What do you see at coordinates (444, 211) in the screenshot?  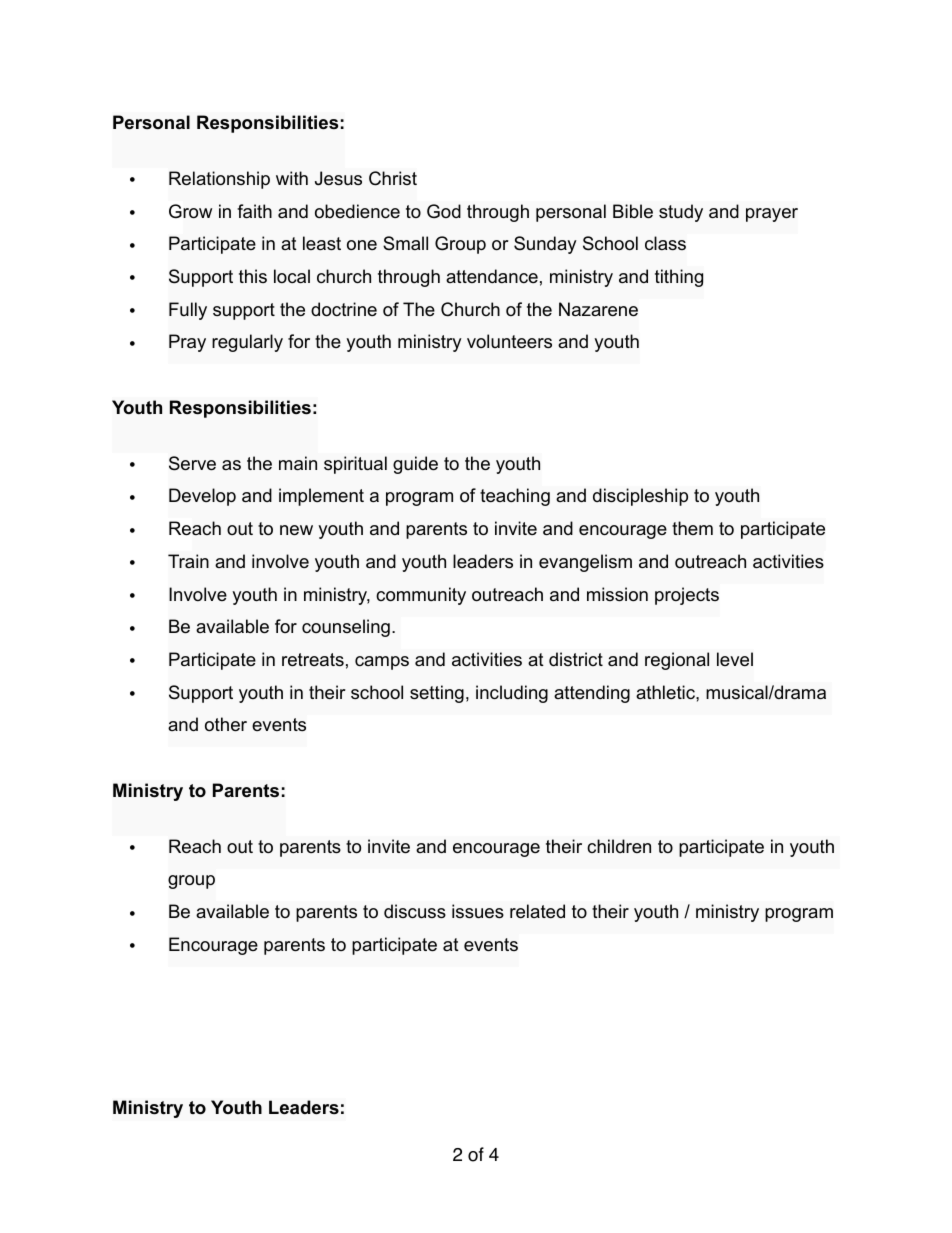 I see `God` at bounding box center [444, 211].
